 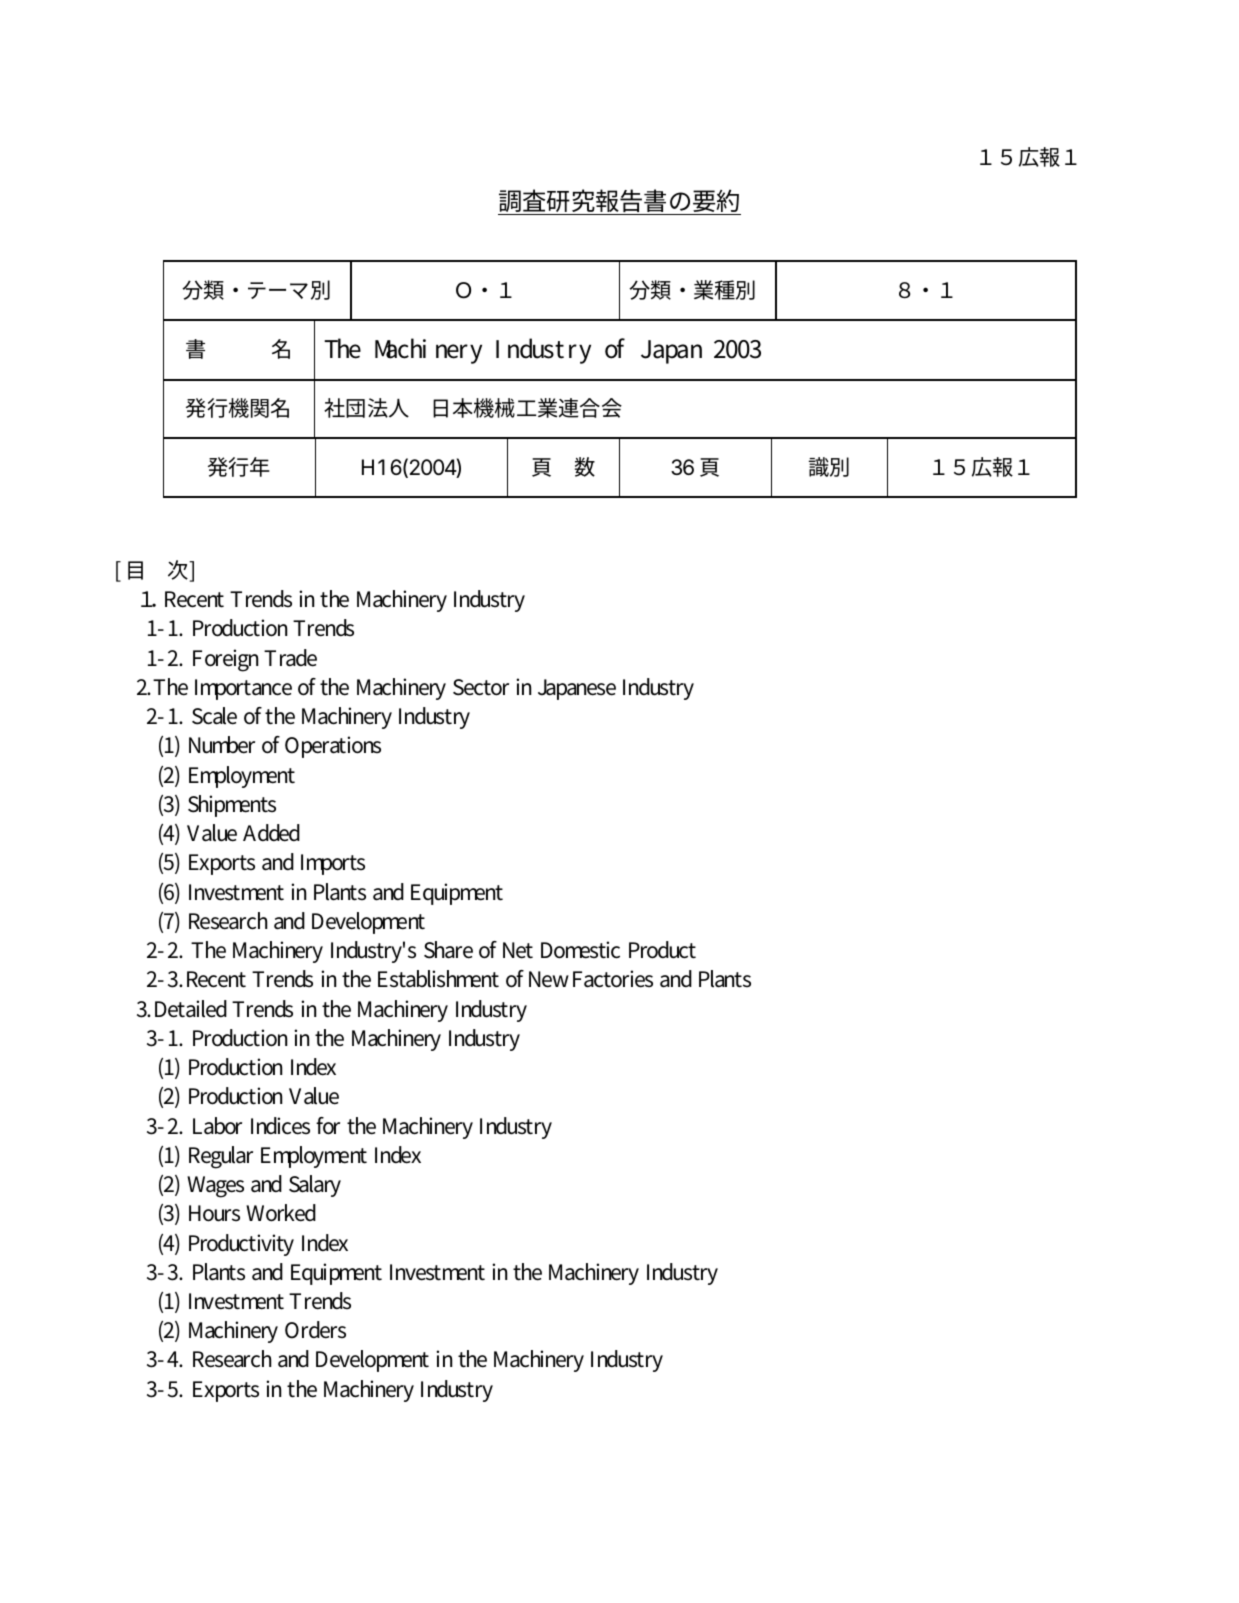 What do you see at coordinates (271, 833) in the screenshot?
I see `Added` at bounding box center [271, 833].
